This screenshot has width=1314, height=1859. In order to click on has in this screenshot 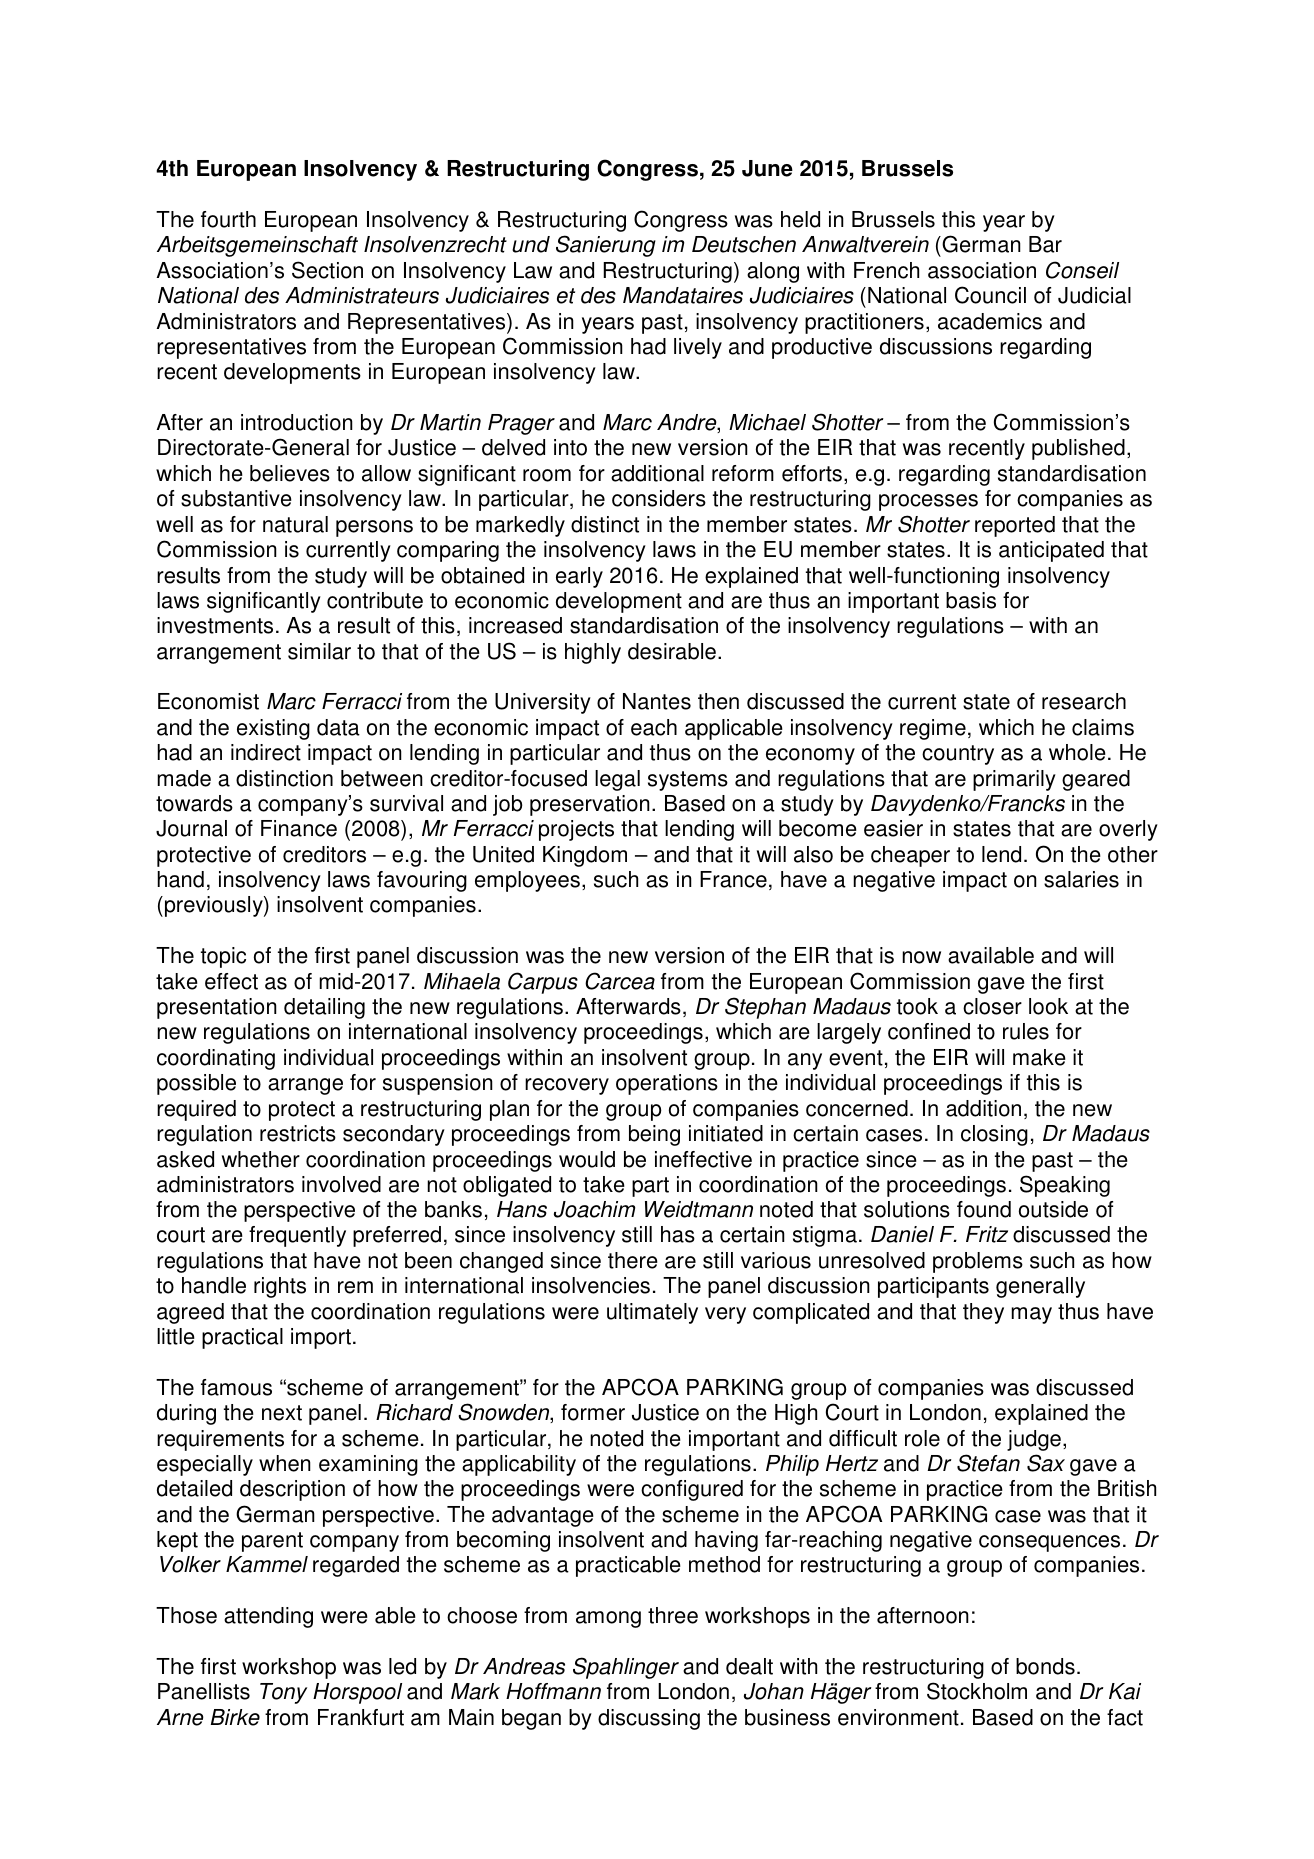, I will do `click(678, 1234)`.
